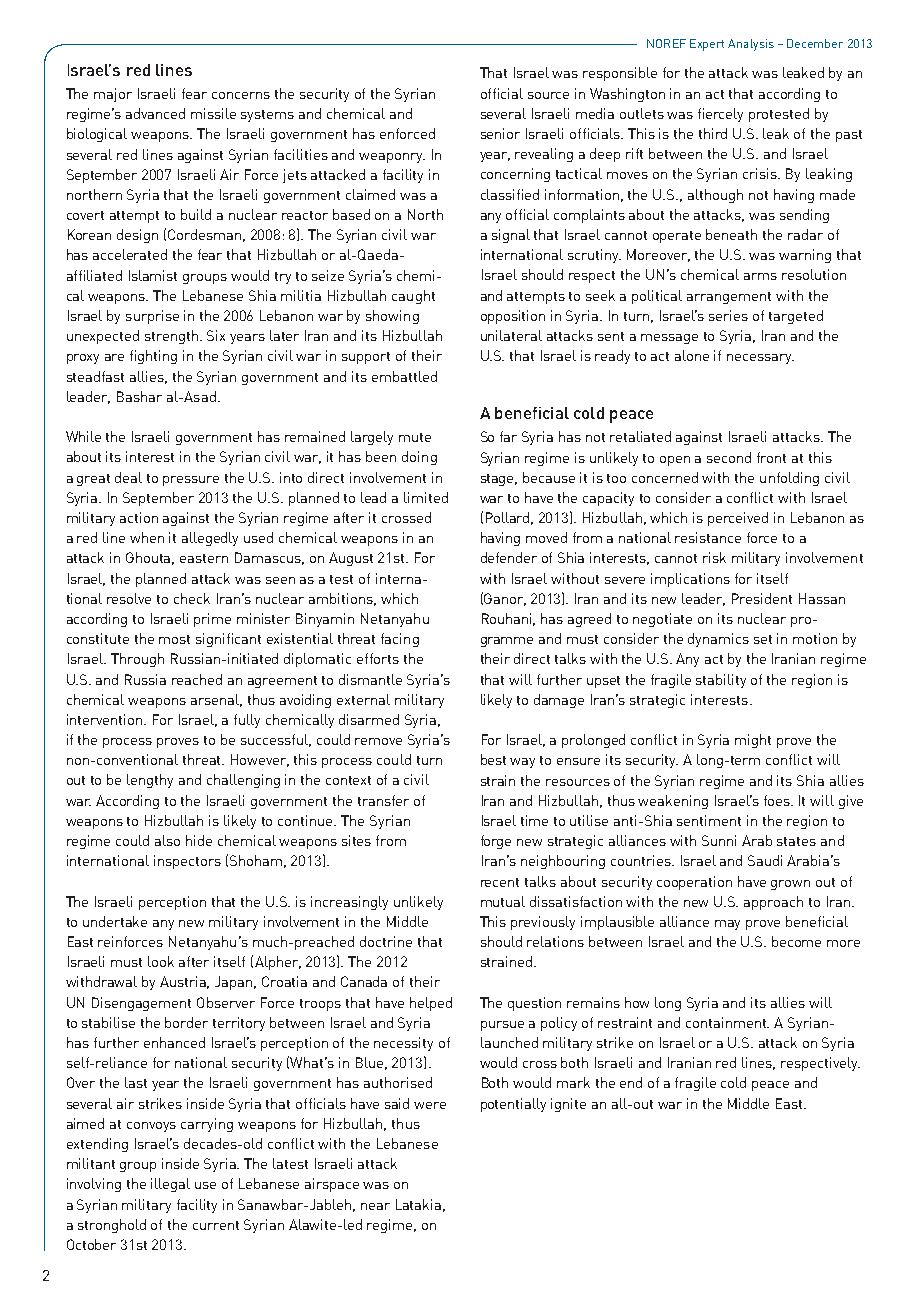  Describe the element at coordinates (170, 1185) in the screenshot. I see `illegal` at that location.
